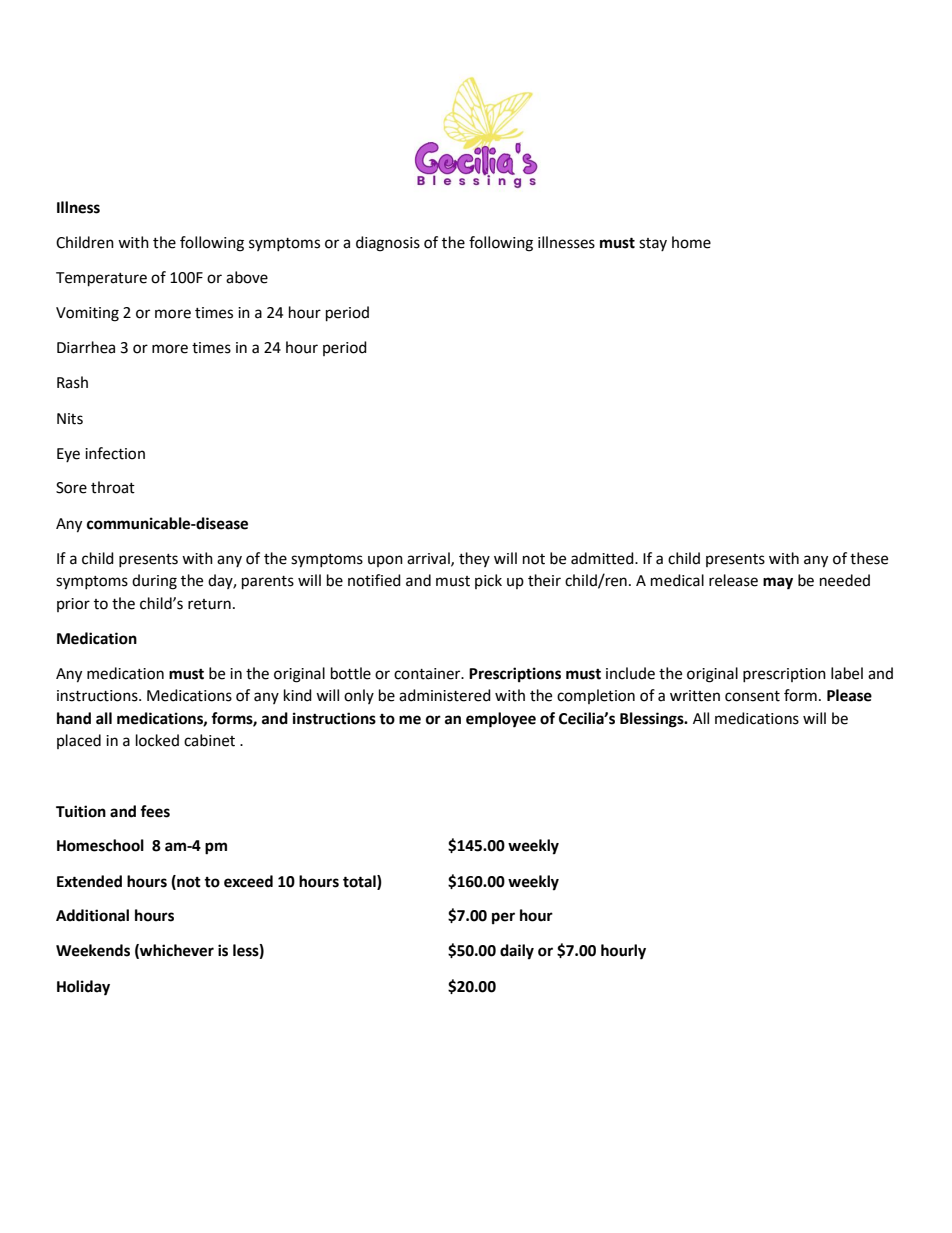 The height and width of the screenshot is (1233, 952). Describe the element at coordinates (93, 950) in the screenshot. I see `Weekends` at that location.
